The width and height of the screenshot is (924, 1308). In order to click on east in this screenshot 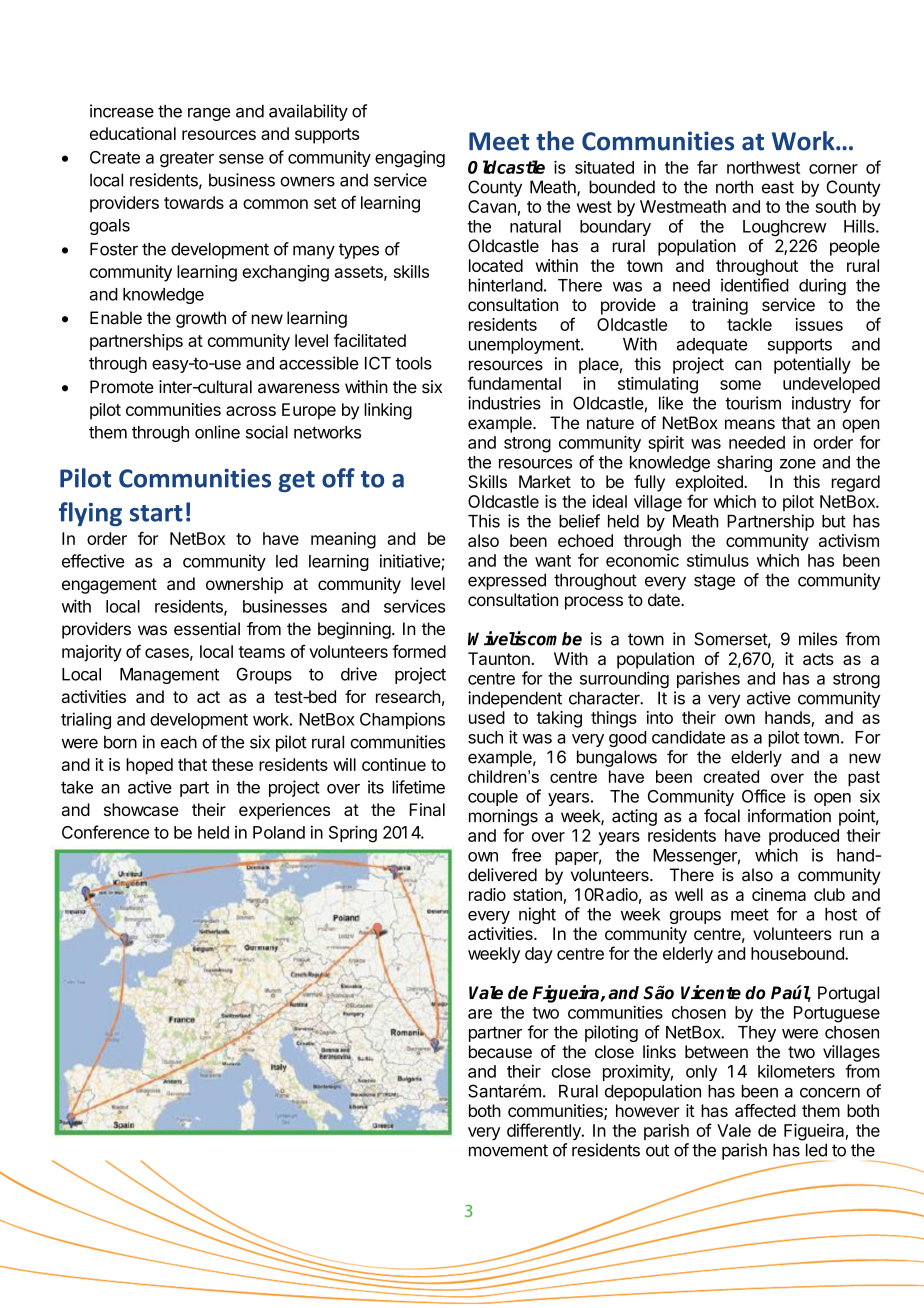, I will do `click(778, 187)`.
